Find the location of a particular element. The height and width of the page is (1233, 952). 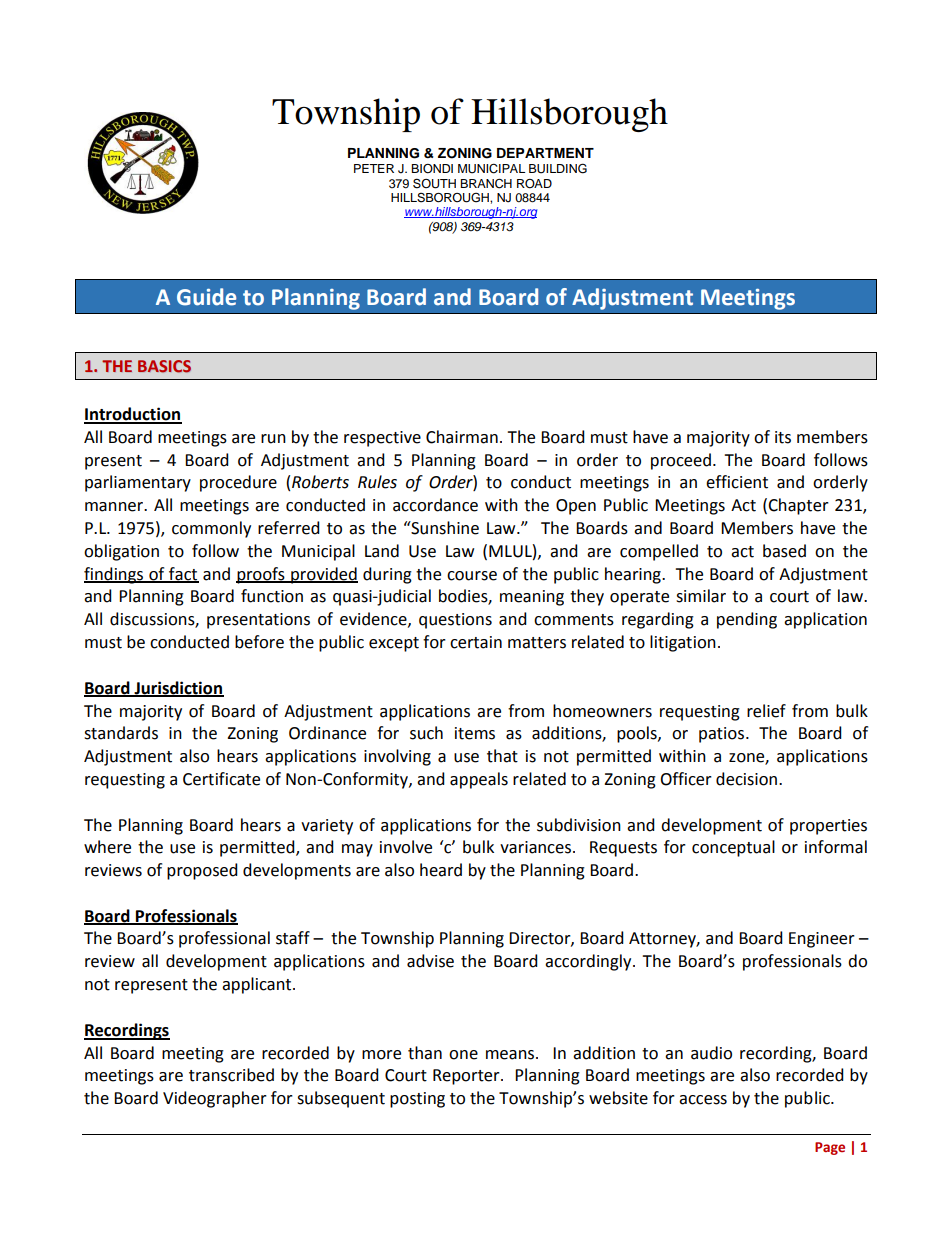

access is located at coordinates (703, 1100).
